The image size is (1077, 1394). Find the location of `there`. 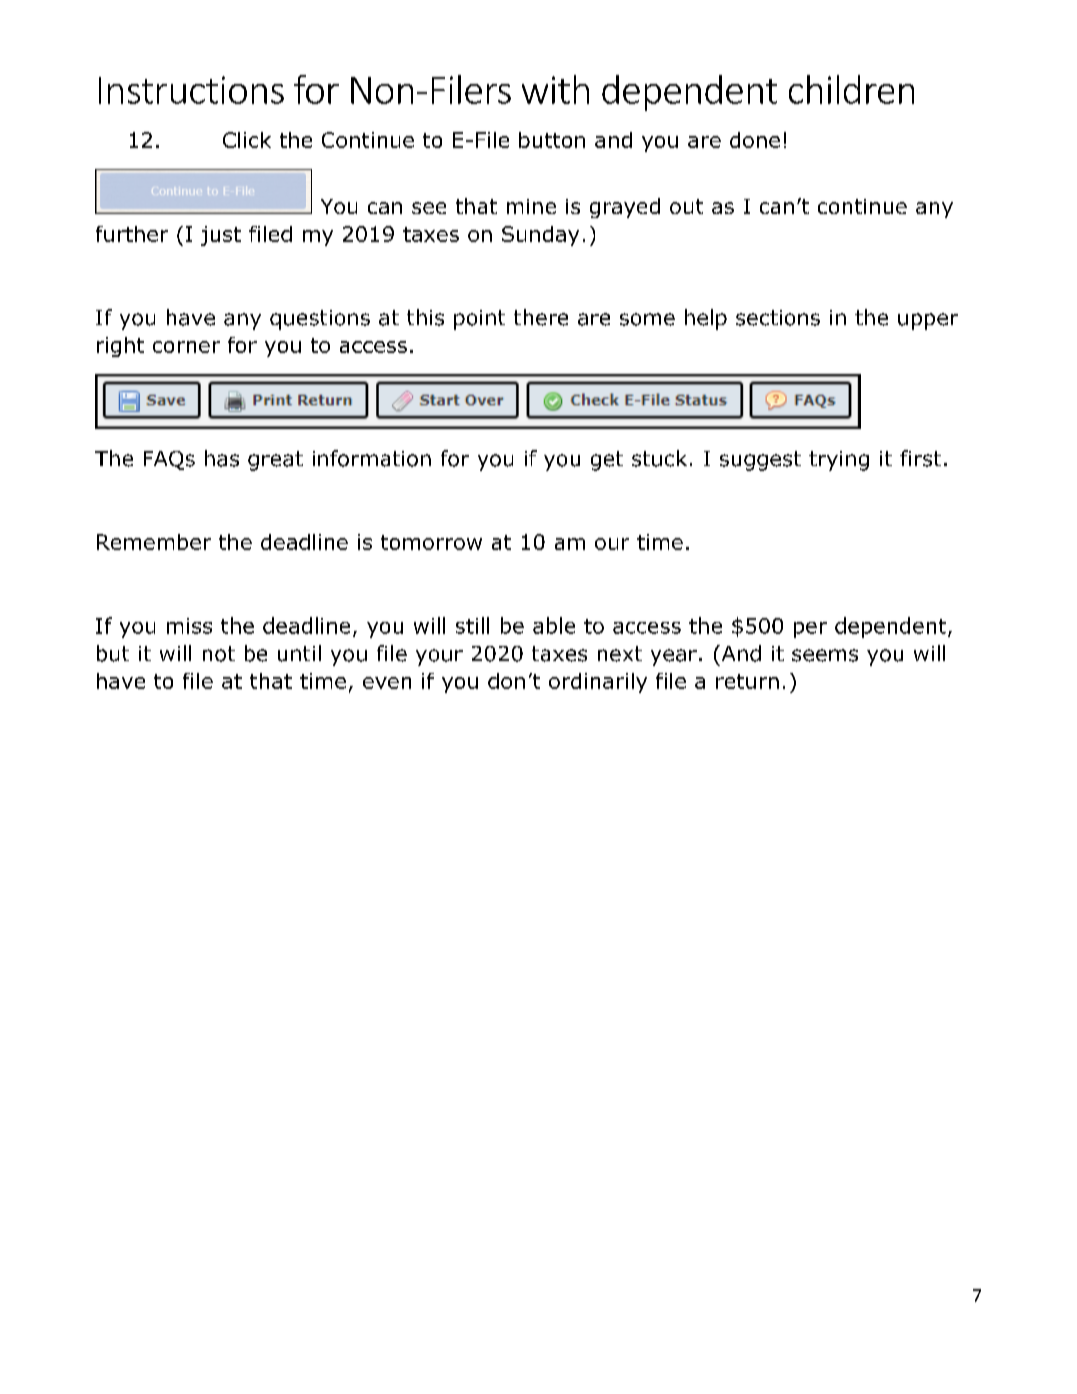

there is located at coordinates (541, 317).
